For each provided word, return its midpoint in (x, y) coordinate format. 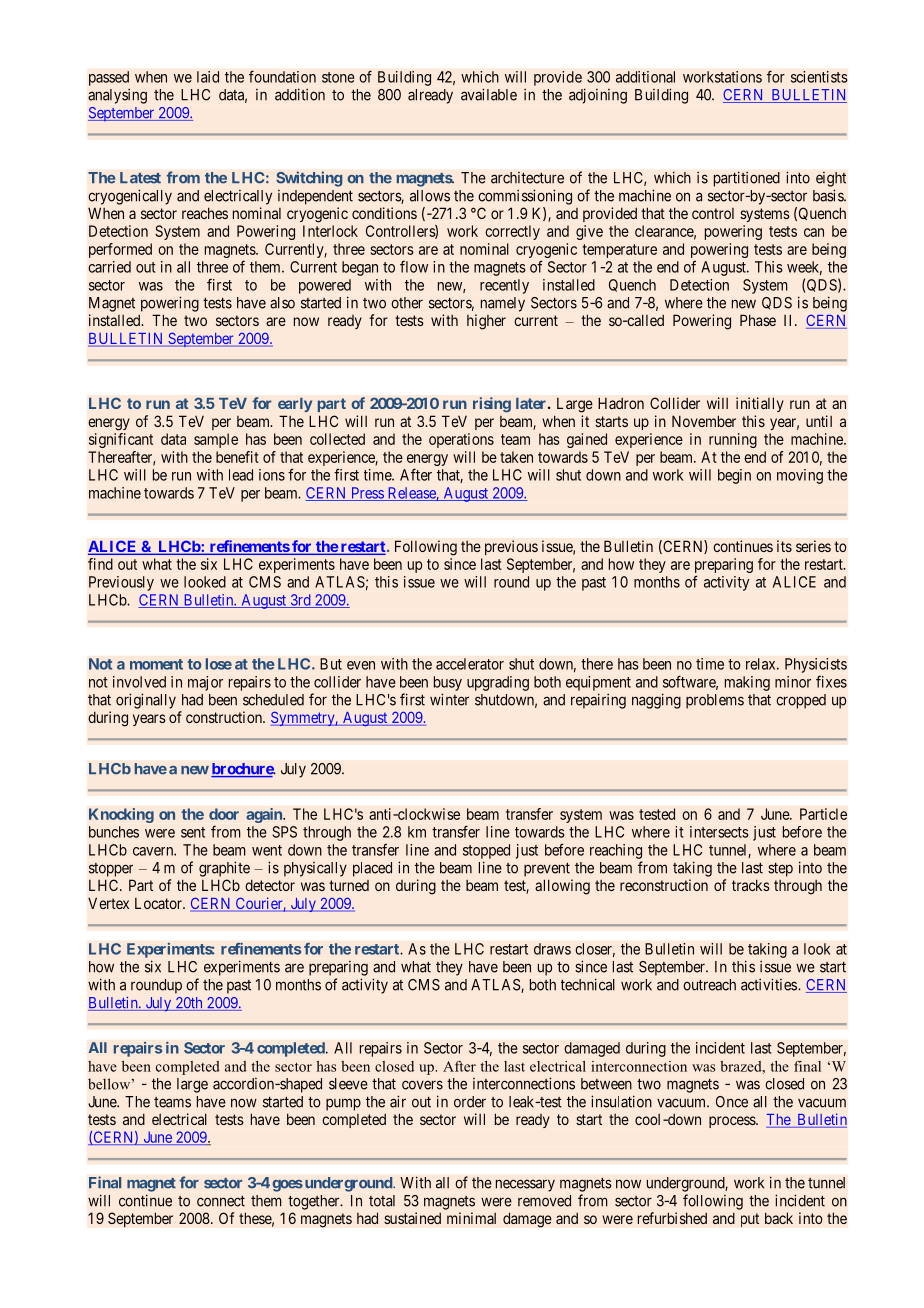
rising (492, 404)
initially (760, 404)
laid (208, 77)
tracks (751, 885)
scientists (819, 77)
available (489, 94)
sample (216, 440)
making (747, 683)
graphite (224, 869)
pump (343, 1104)
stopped (486, 851)
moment (156, 664)
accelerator (470, 664)
